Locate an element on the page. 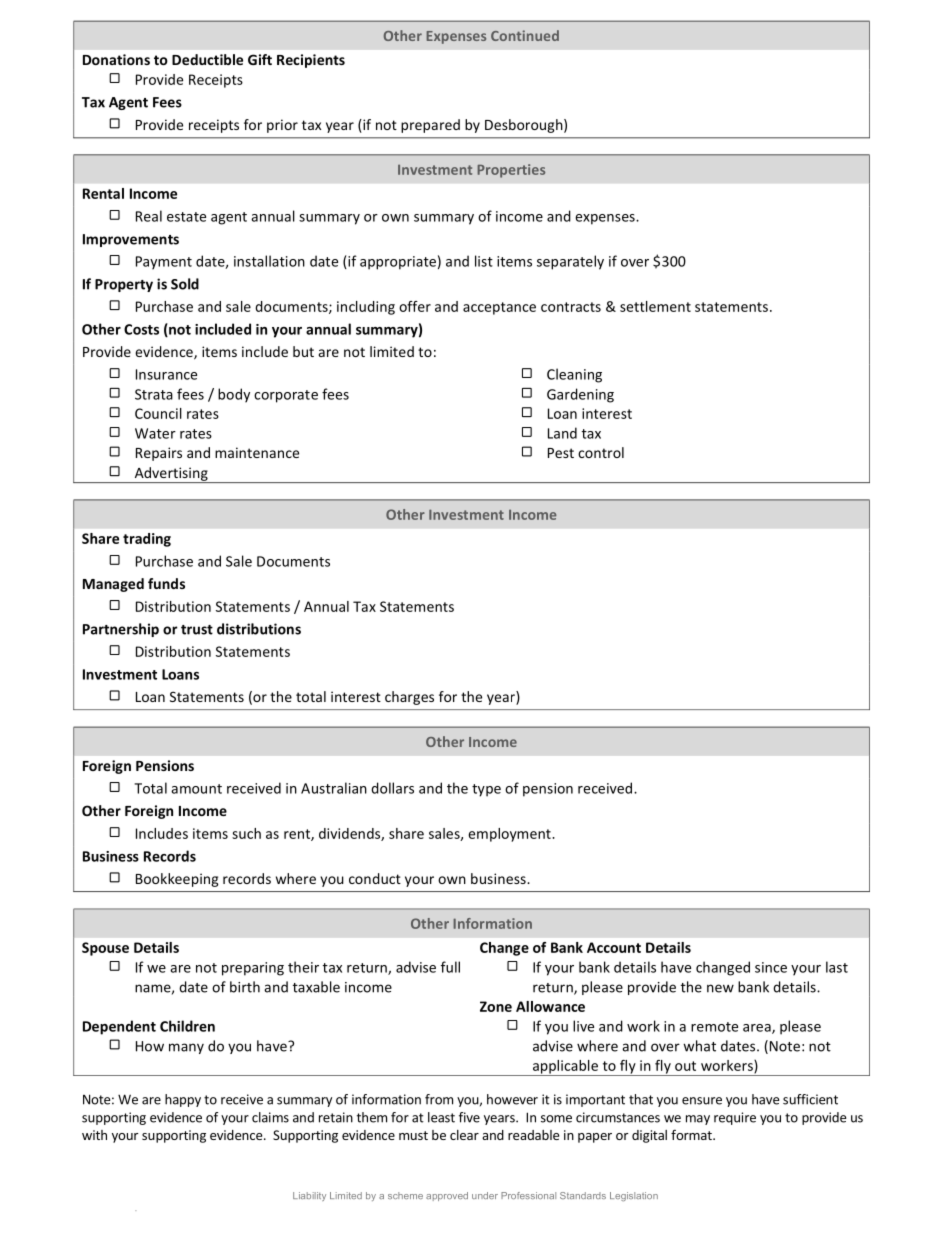 The width and height of the image is (952, 1233). amount is located at coordinates (196, 789).
